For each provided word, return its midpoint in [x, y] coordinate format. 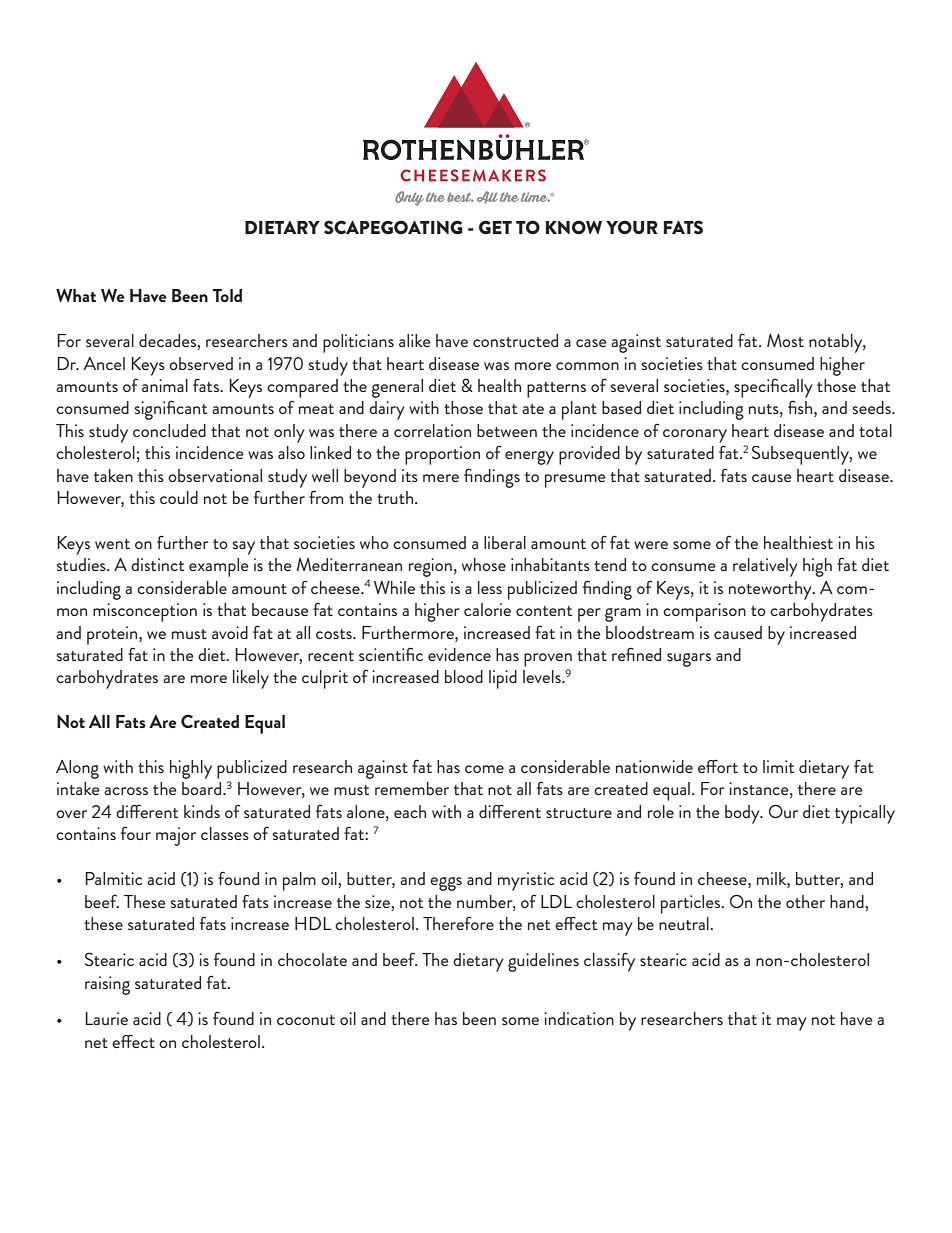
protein [113, 635]
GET [495, 227]
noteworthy [771, 590]
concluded [169, 430]
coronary [695, 436]
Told [227, 295]
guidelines [543, 962]
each [410, 811]
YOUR [632, 227]
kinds [202, 811]
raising [107, 985]
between [507, 430]
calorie [487, 609]
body [743, 814]
